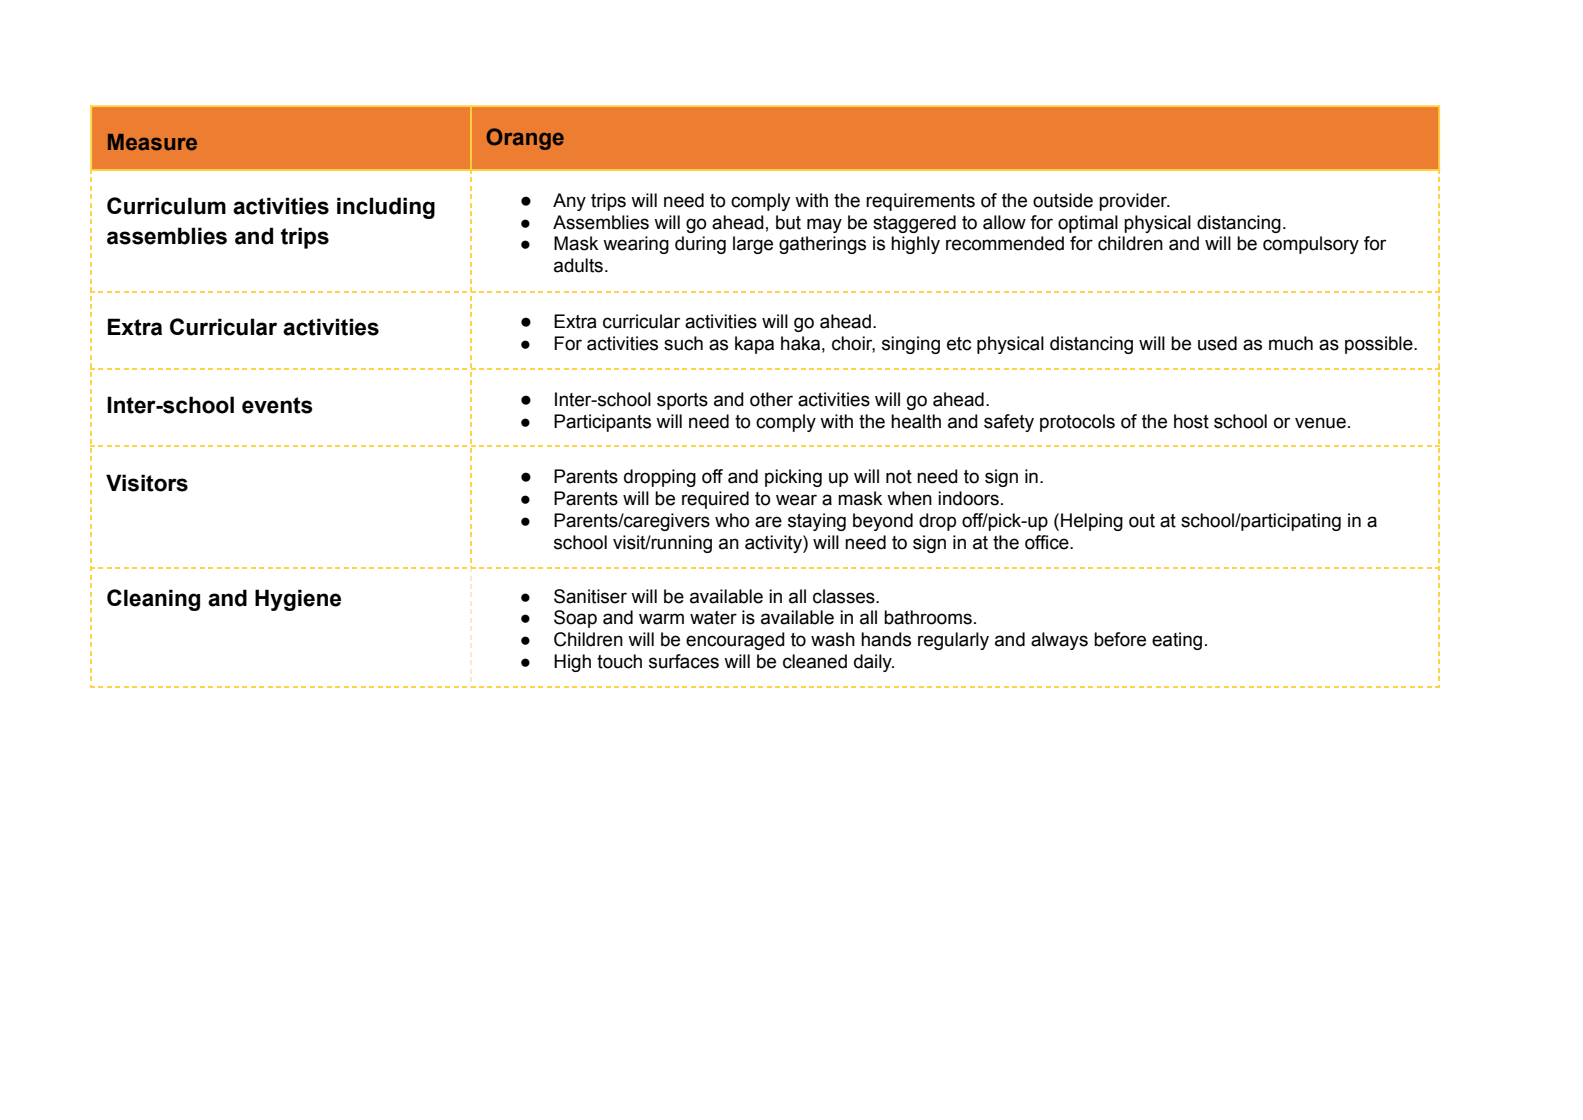  I want to click on host, so click(1191, 421).
